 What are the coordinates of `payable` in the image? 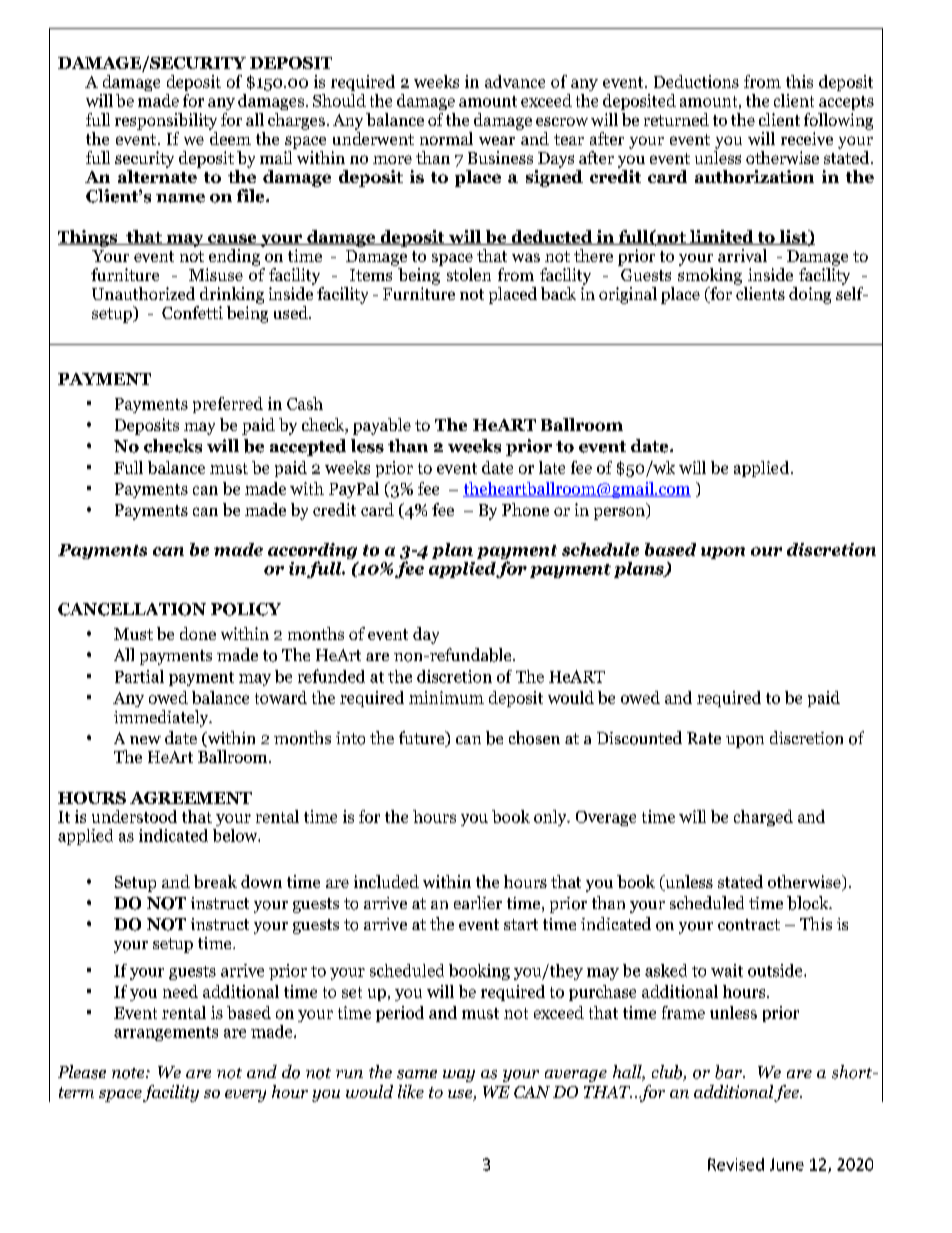 It's located at (382, 426).
